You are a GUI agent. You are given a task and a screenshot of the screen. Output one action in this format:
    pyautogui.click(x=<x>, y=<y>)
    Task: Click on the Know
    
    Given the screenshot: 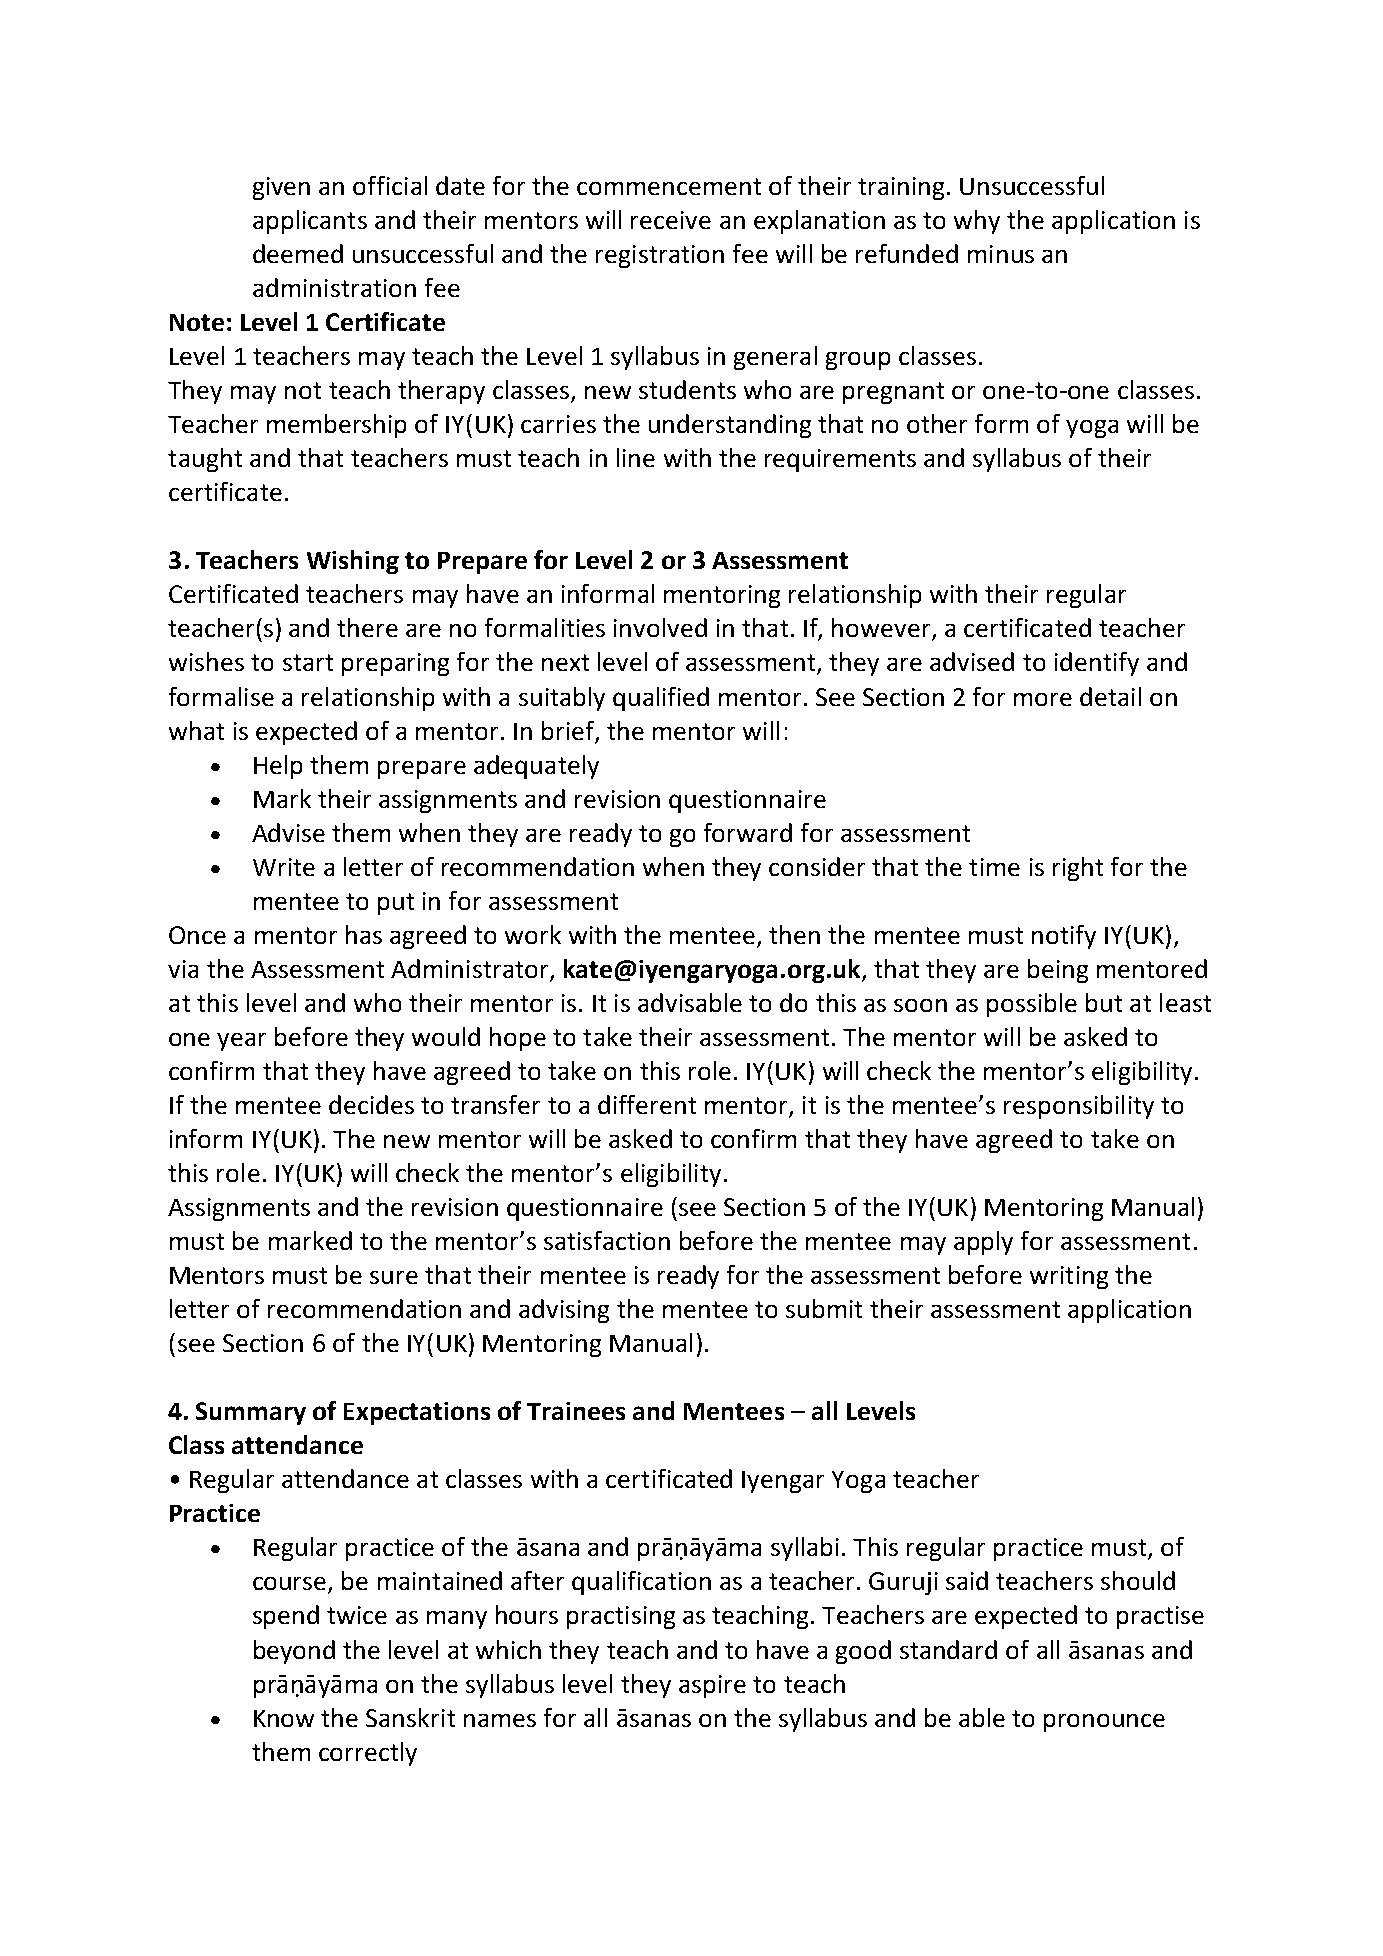 What is the action you would take?
    pyautogui.click(x=284, y=1718)
